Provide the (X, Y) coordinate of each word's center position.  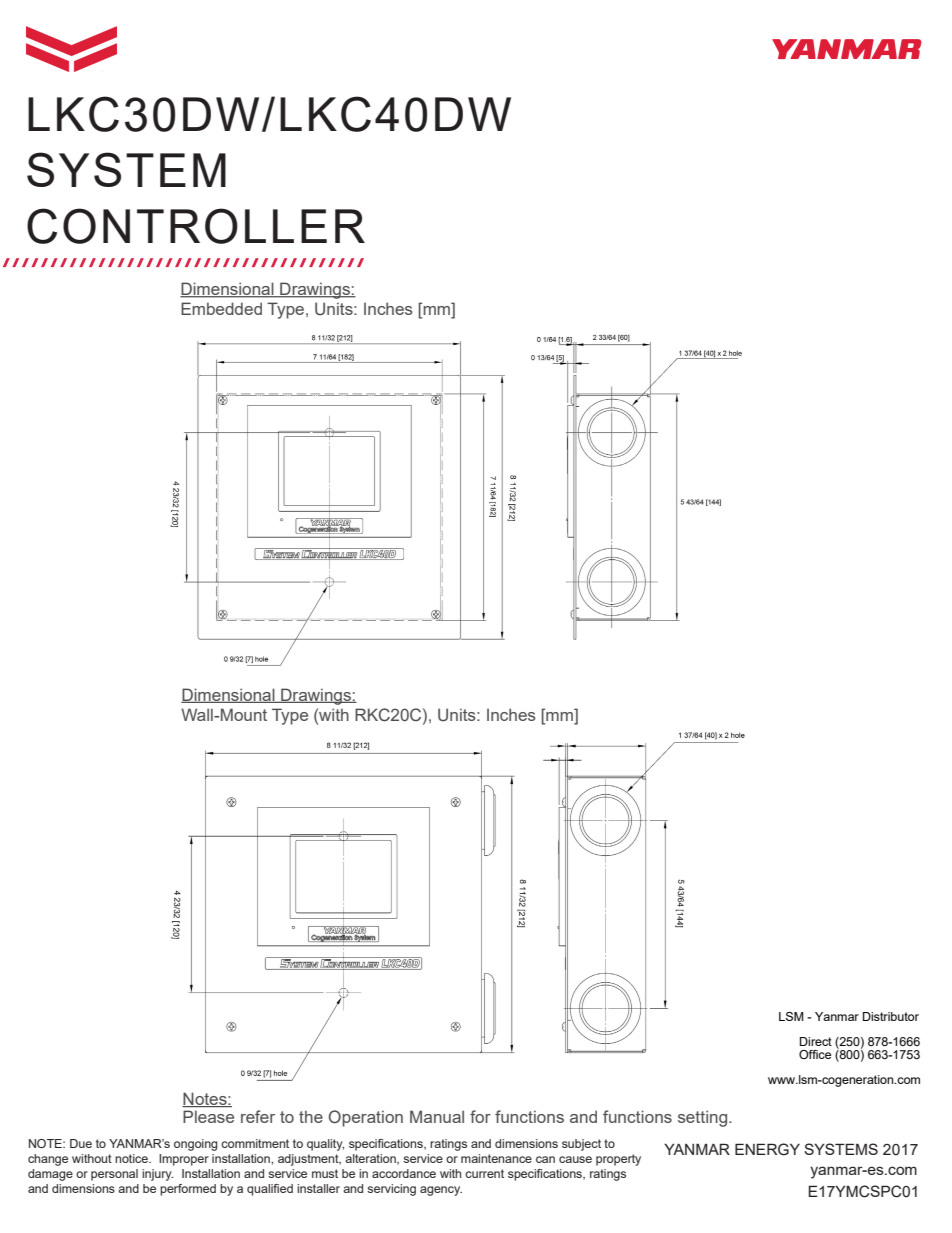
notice (132, 1158)
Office (815, 1054)
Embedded (221, 308)
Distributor (891, 1016)
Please (208, 1116)
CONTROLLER (196, 226)
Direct (816, 1041)
